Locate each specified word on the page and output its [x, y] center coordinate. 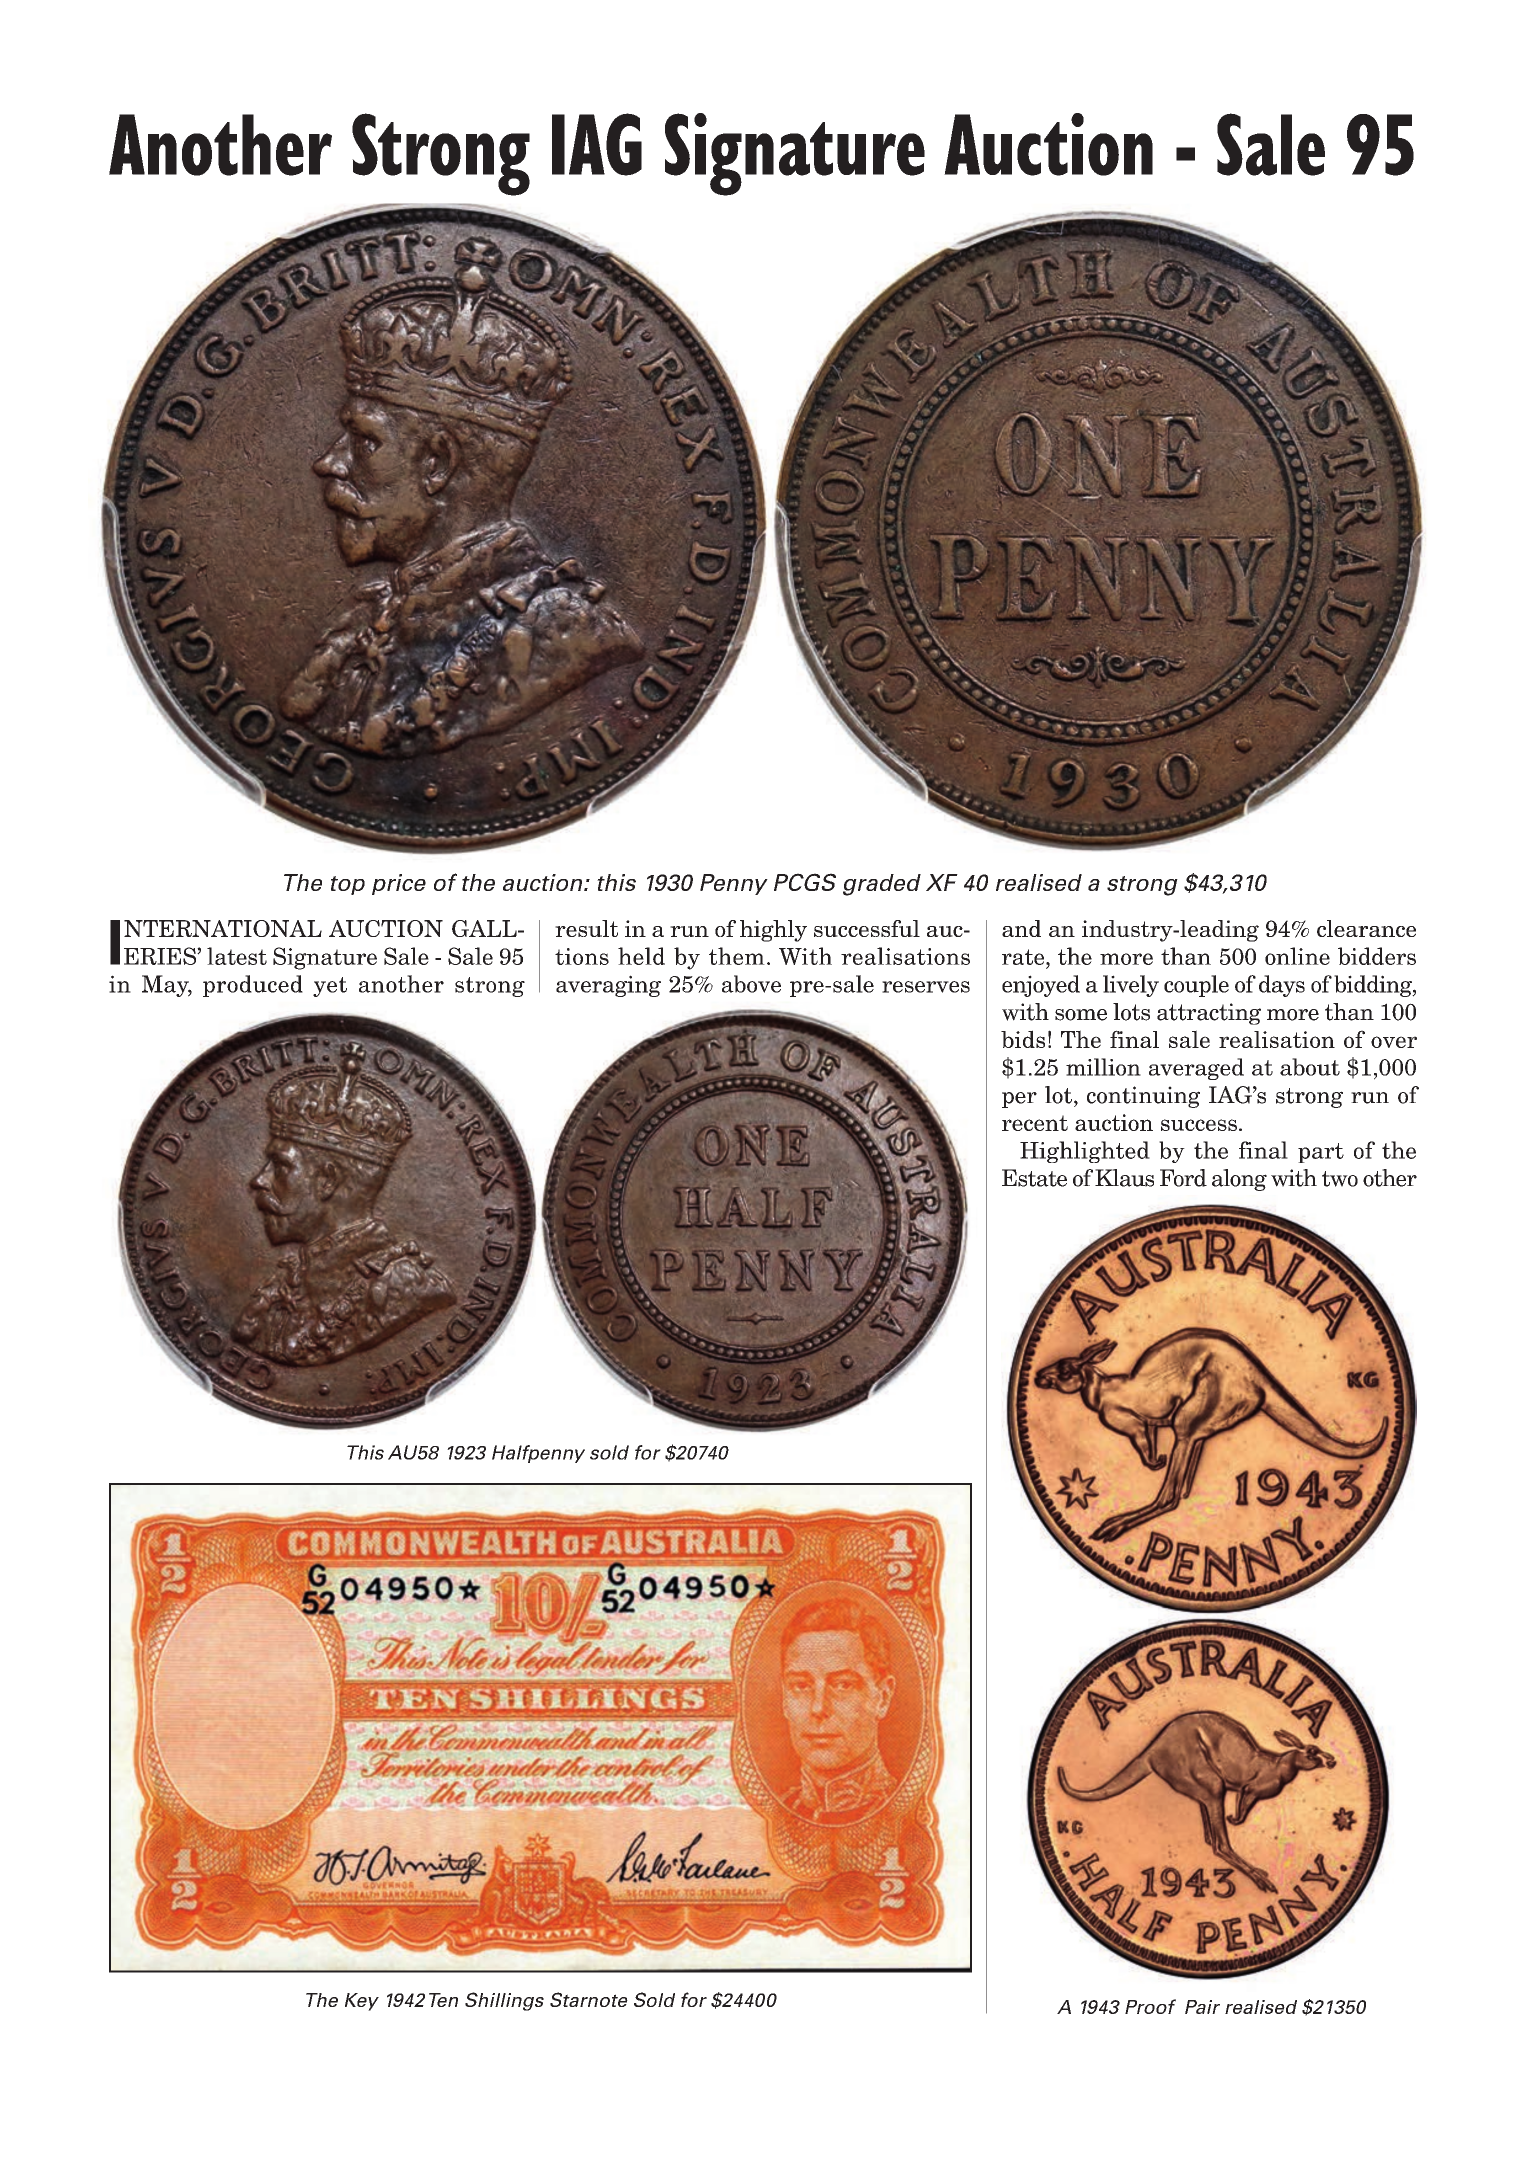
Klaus [1124, 1178]
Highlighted [1085, 1152]
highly [773, 931]
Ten [443, 2000]
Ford [1183, 1178]
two [1340, 1179]
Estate [1034, 1178]
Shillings [504, 2001]
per [1019, 1100]
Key [362, 2002]
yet [330, 987]
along [1239, 1180]
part [1321, 1153]
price [399, 884]
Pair [1202, 2007]
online [1297, 956]
